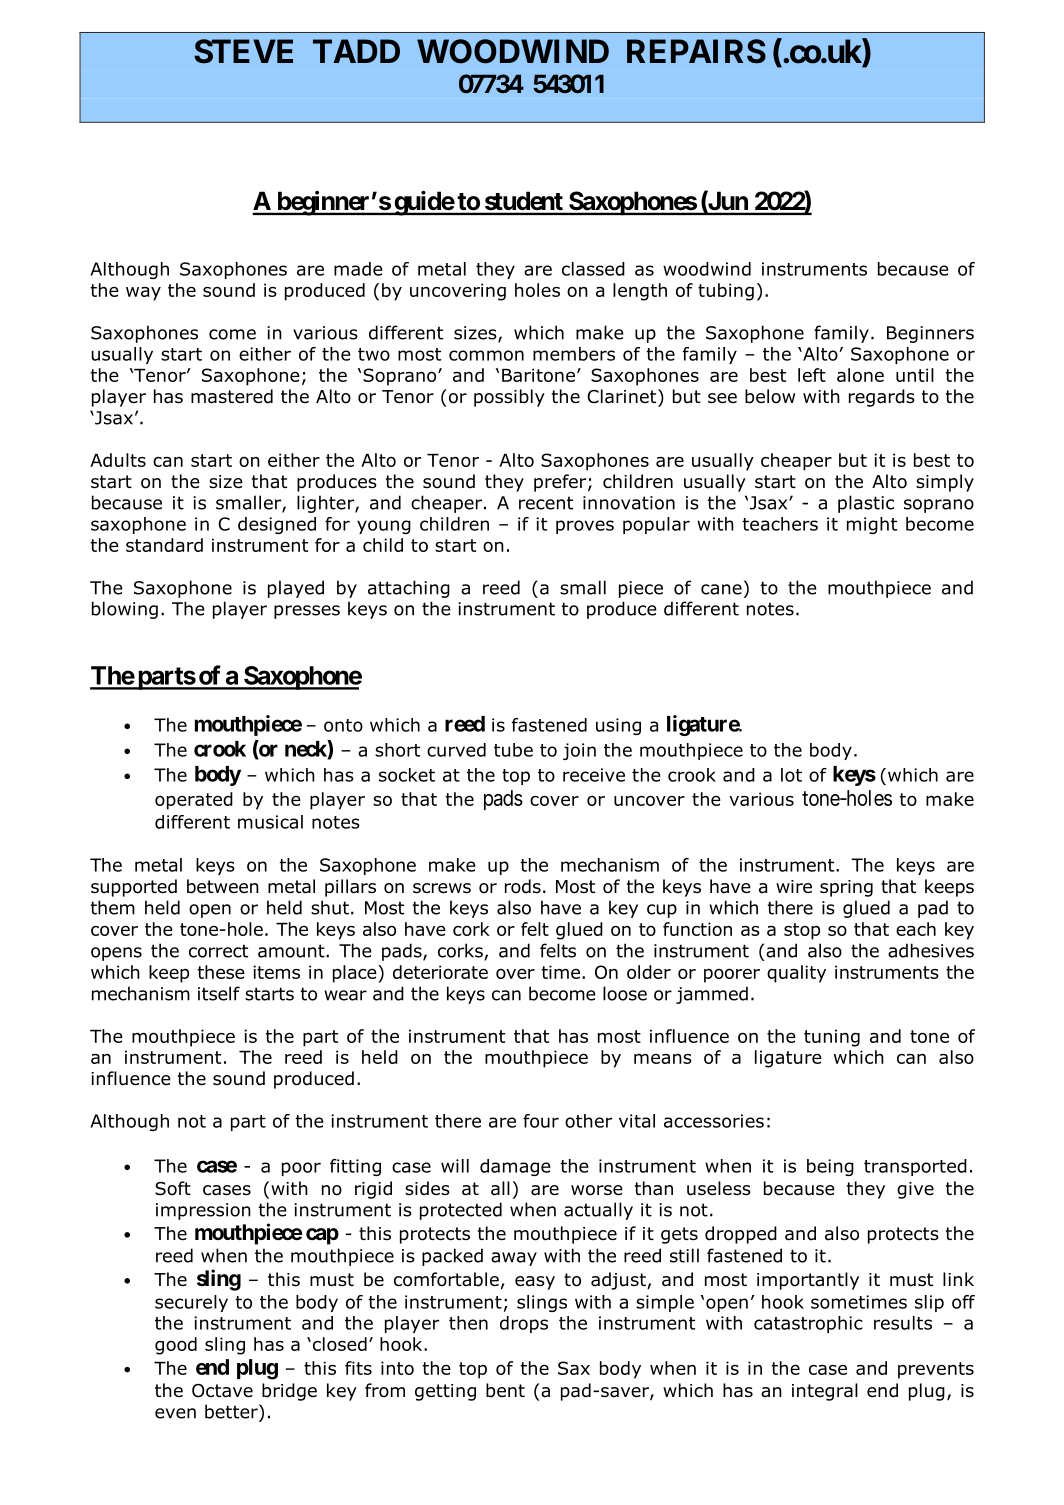 This page has width=1064, height=1505. What do you see at coordinates (726, 292) in the page?
I see `tubing` at bounding box center [726, 292].
